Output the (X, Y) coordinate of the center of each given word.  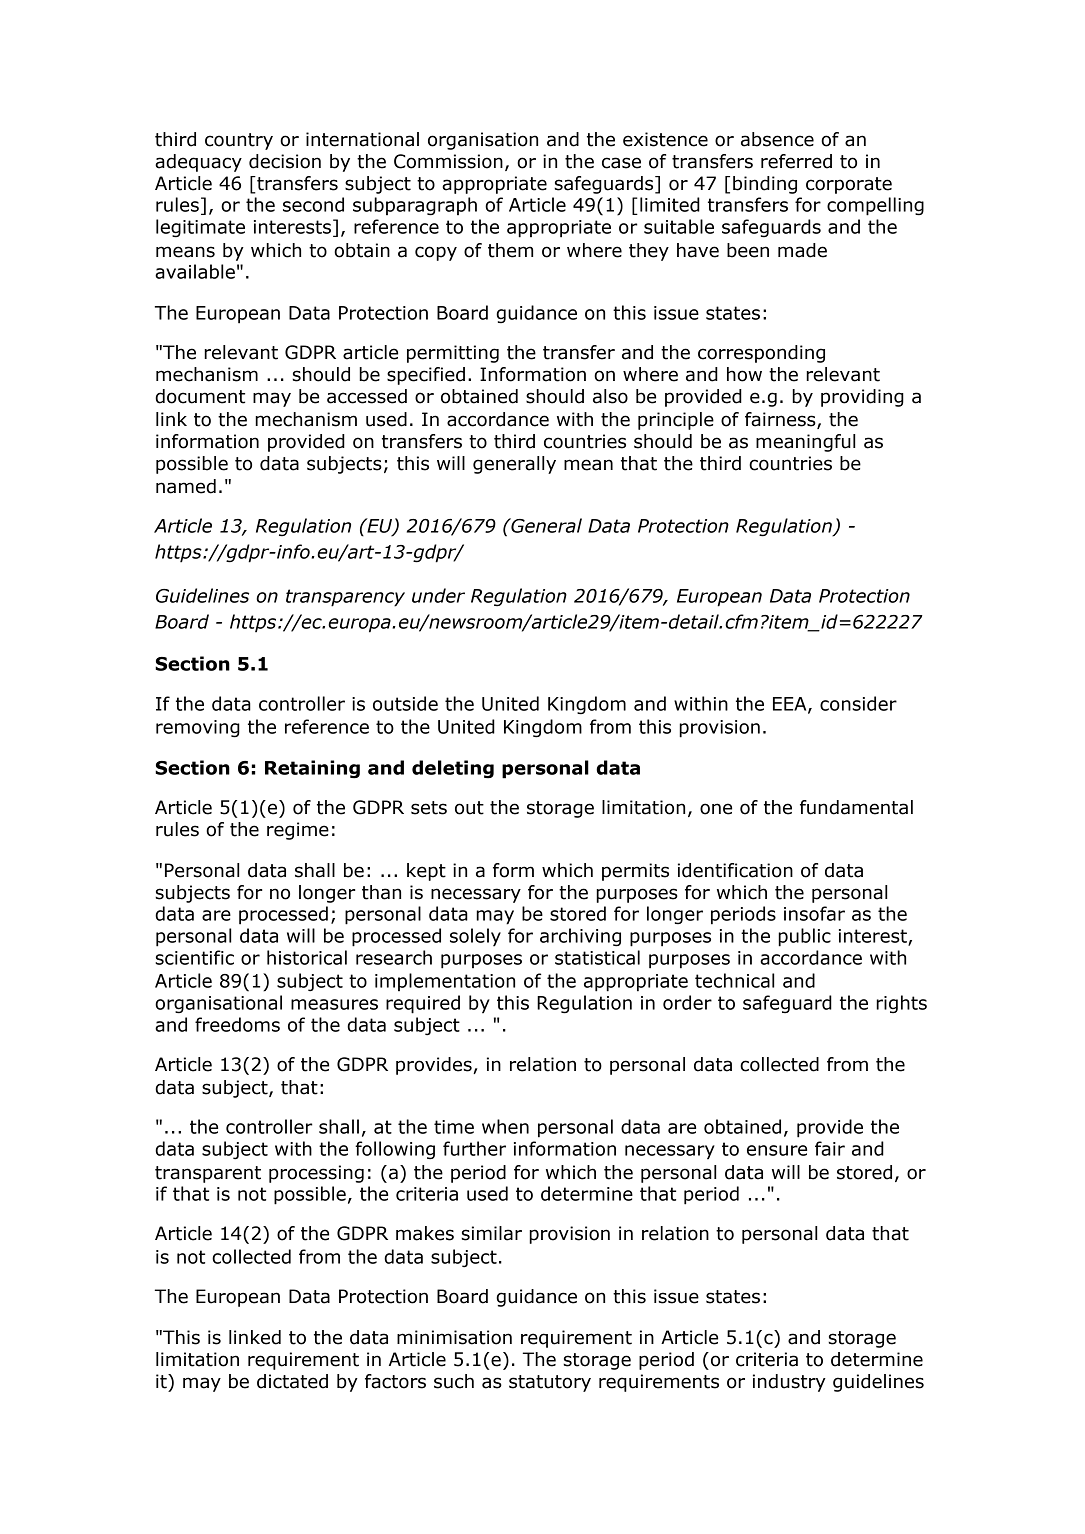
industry (789, 1383)
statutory (550, 1383)
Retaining (312, 769)
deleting (453, 769)
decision (285, 161)
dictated (292, 1381)
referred (796, 161)
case (621, 163)
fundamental (856, 807)
